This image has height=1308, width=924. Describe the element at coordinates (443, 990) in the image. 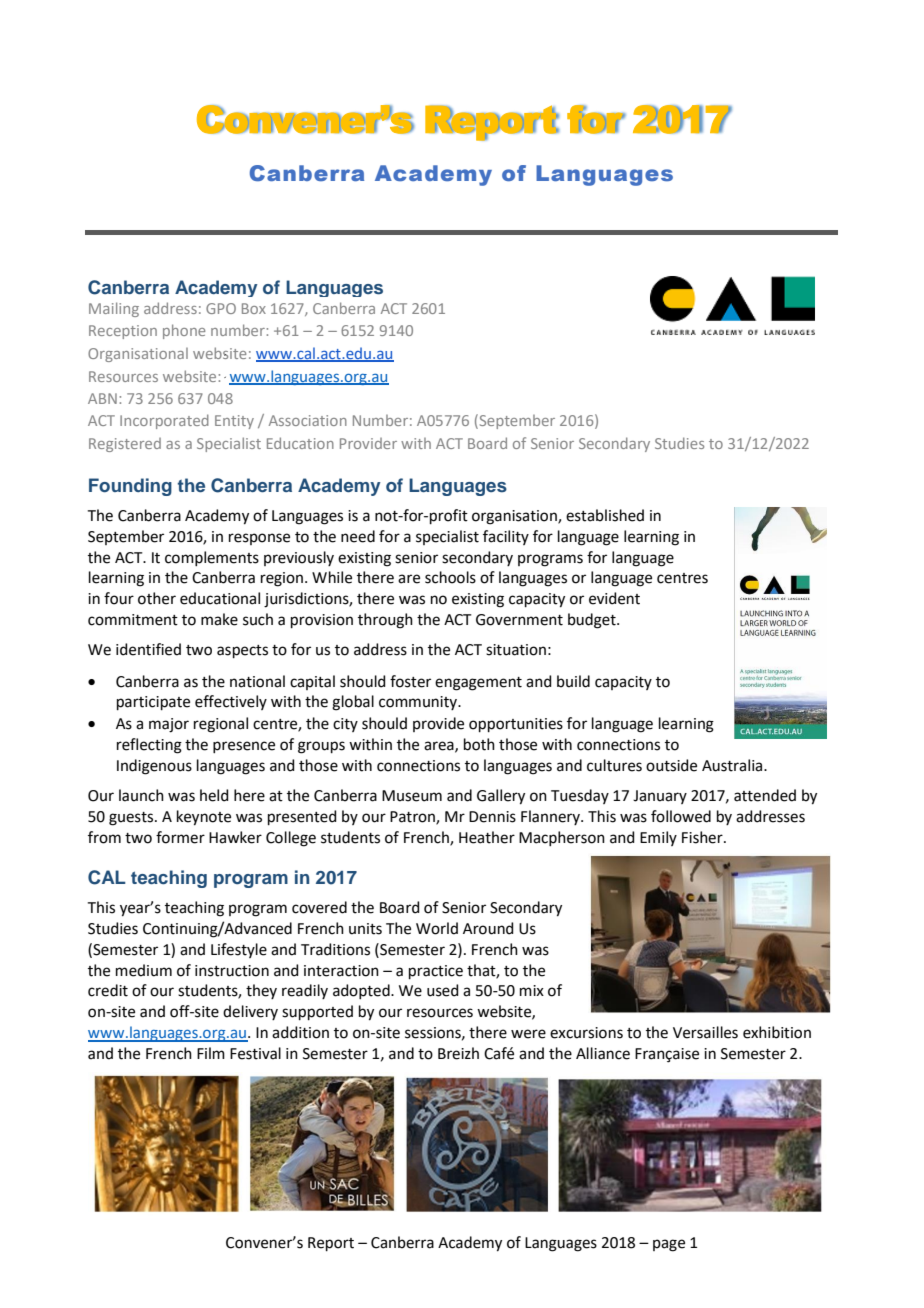

I see `used` at that location.
